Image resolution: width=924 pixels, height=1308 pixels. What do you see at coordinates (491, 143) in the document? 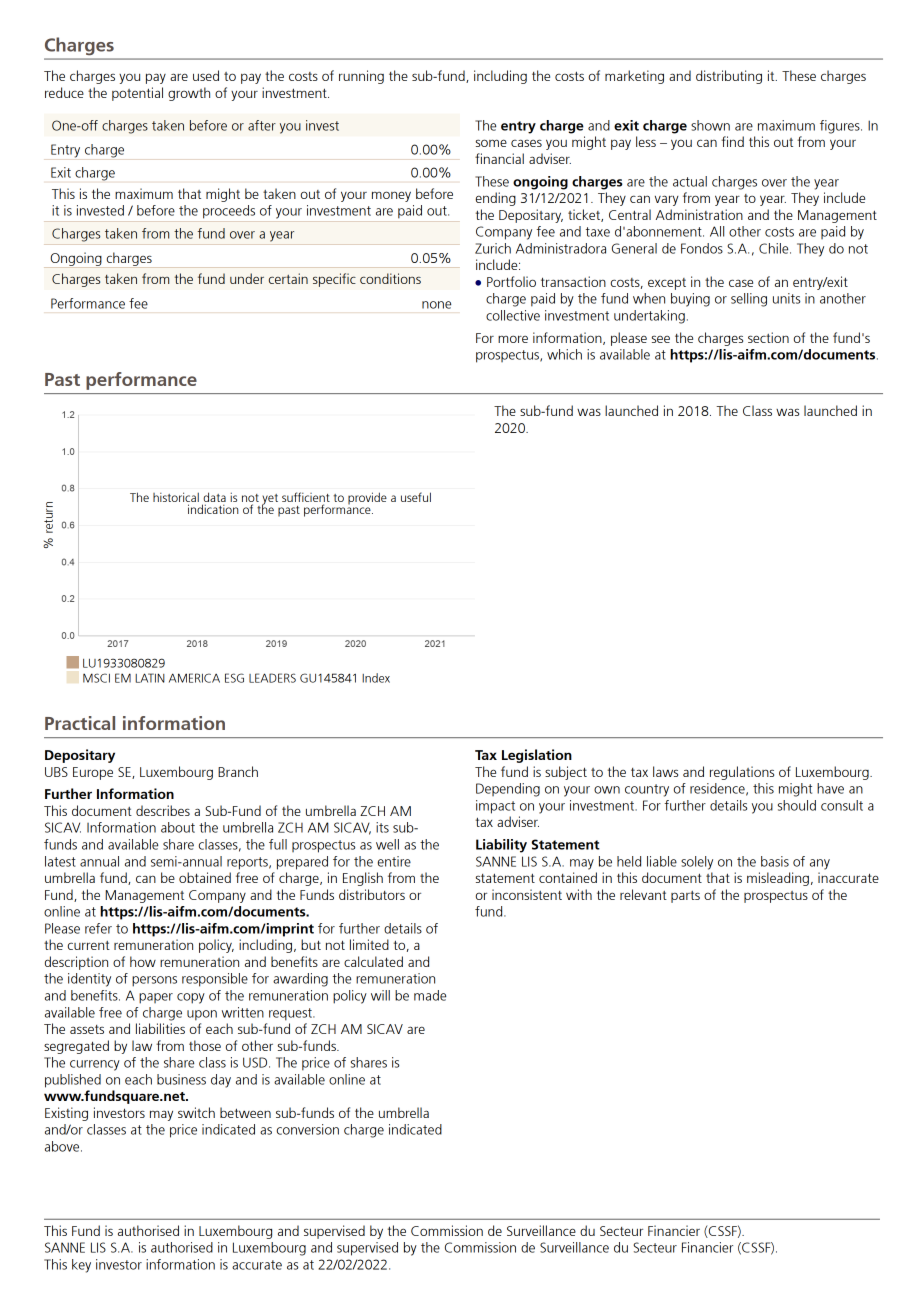
I see `some` at bounding box center [491, 143].
